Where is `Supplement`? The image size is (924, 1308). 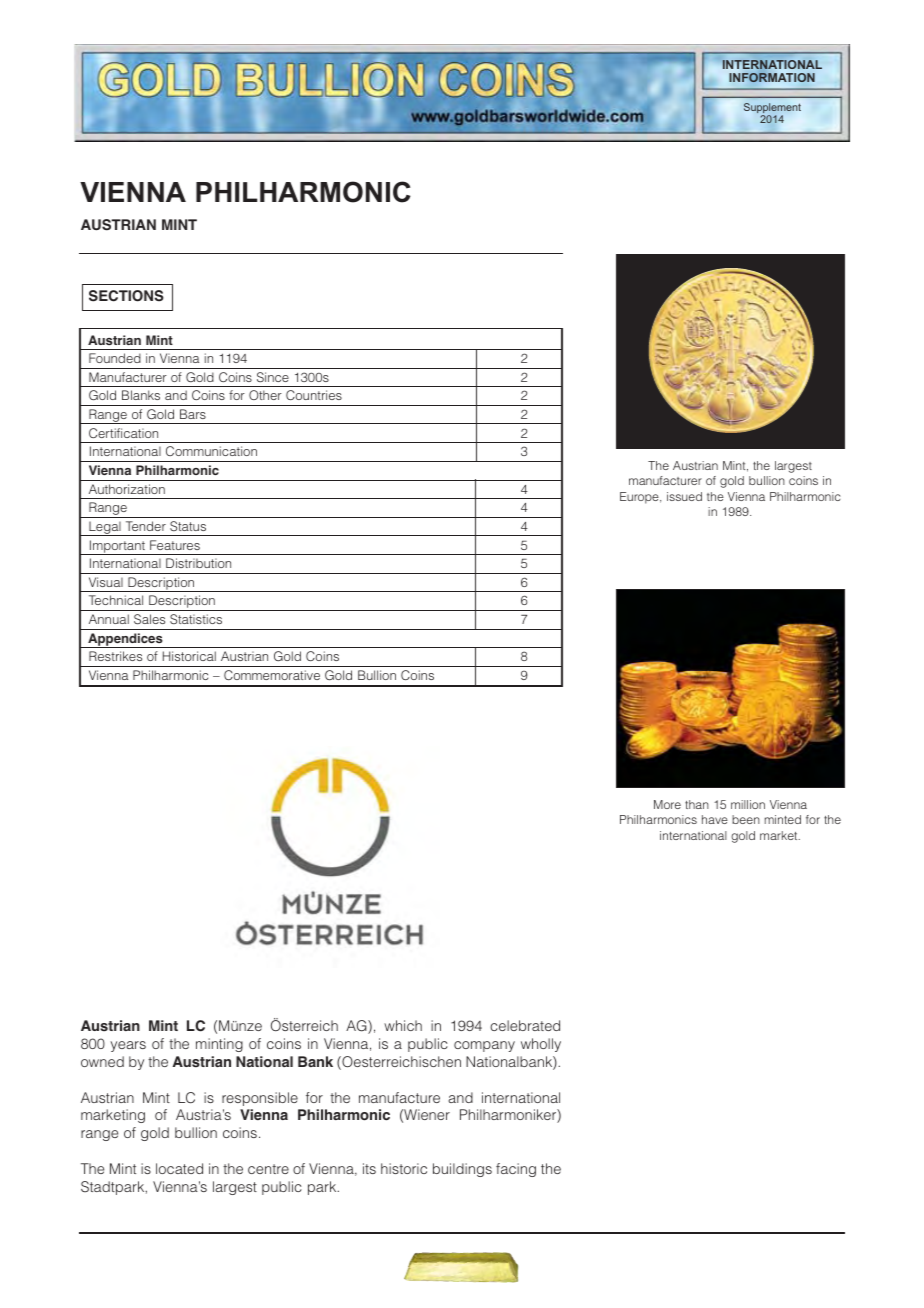
Supplement is located at coordinates (772, 109).
